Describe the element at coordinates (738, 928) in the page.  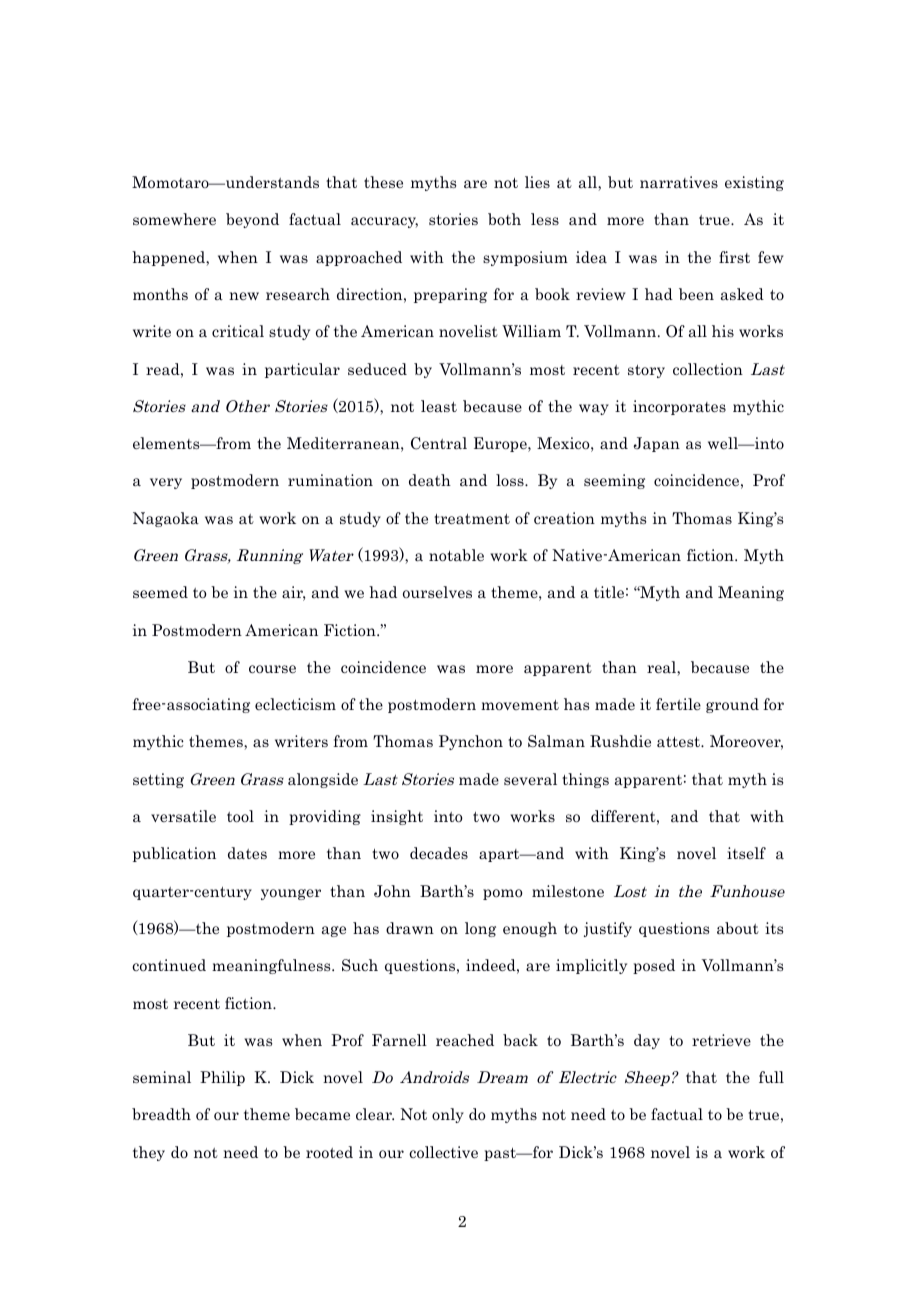
I see `about` at that location.
